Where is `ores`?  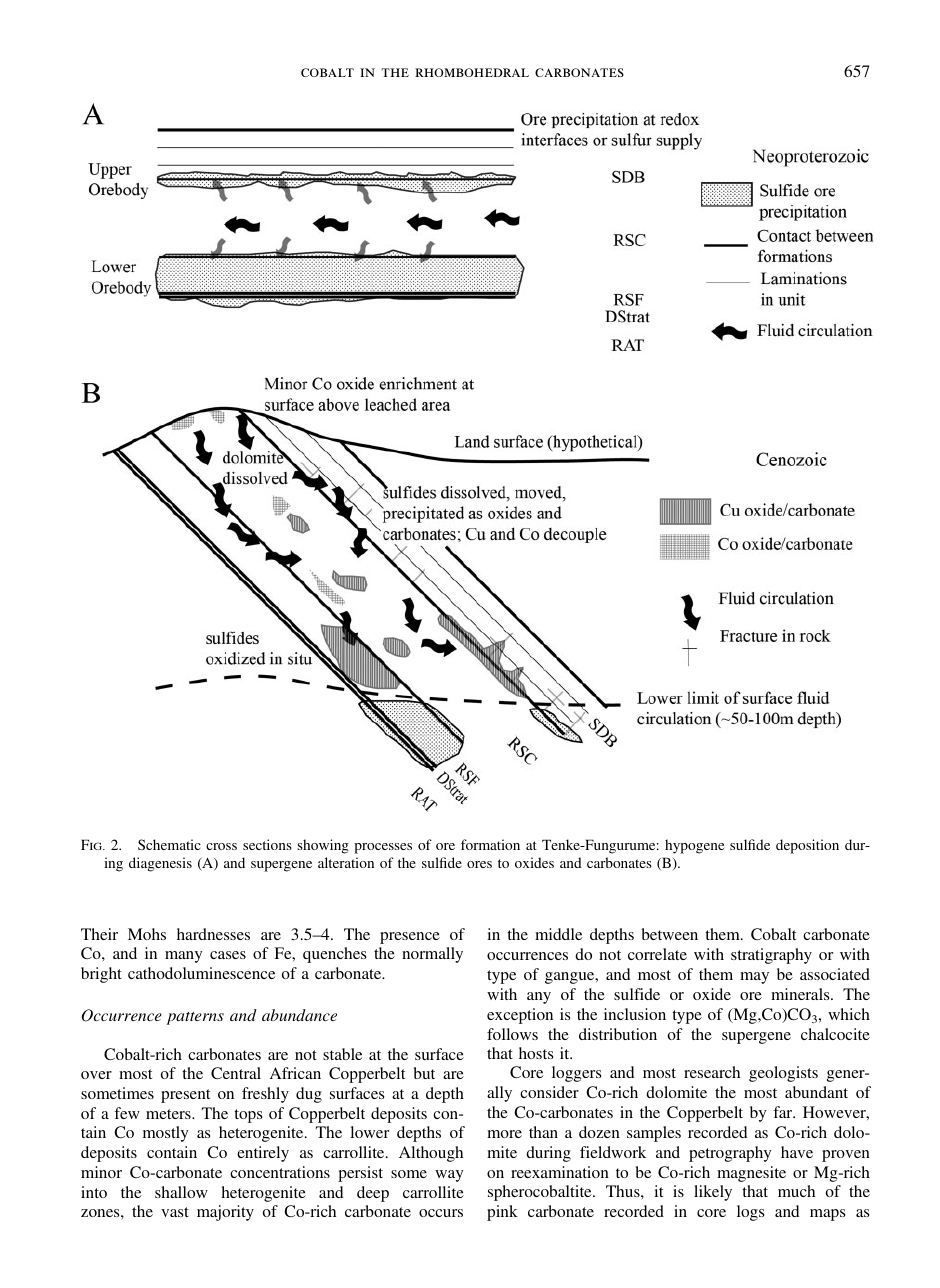 ores is located at coordinates (479, 864).
